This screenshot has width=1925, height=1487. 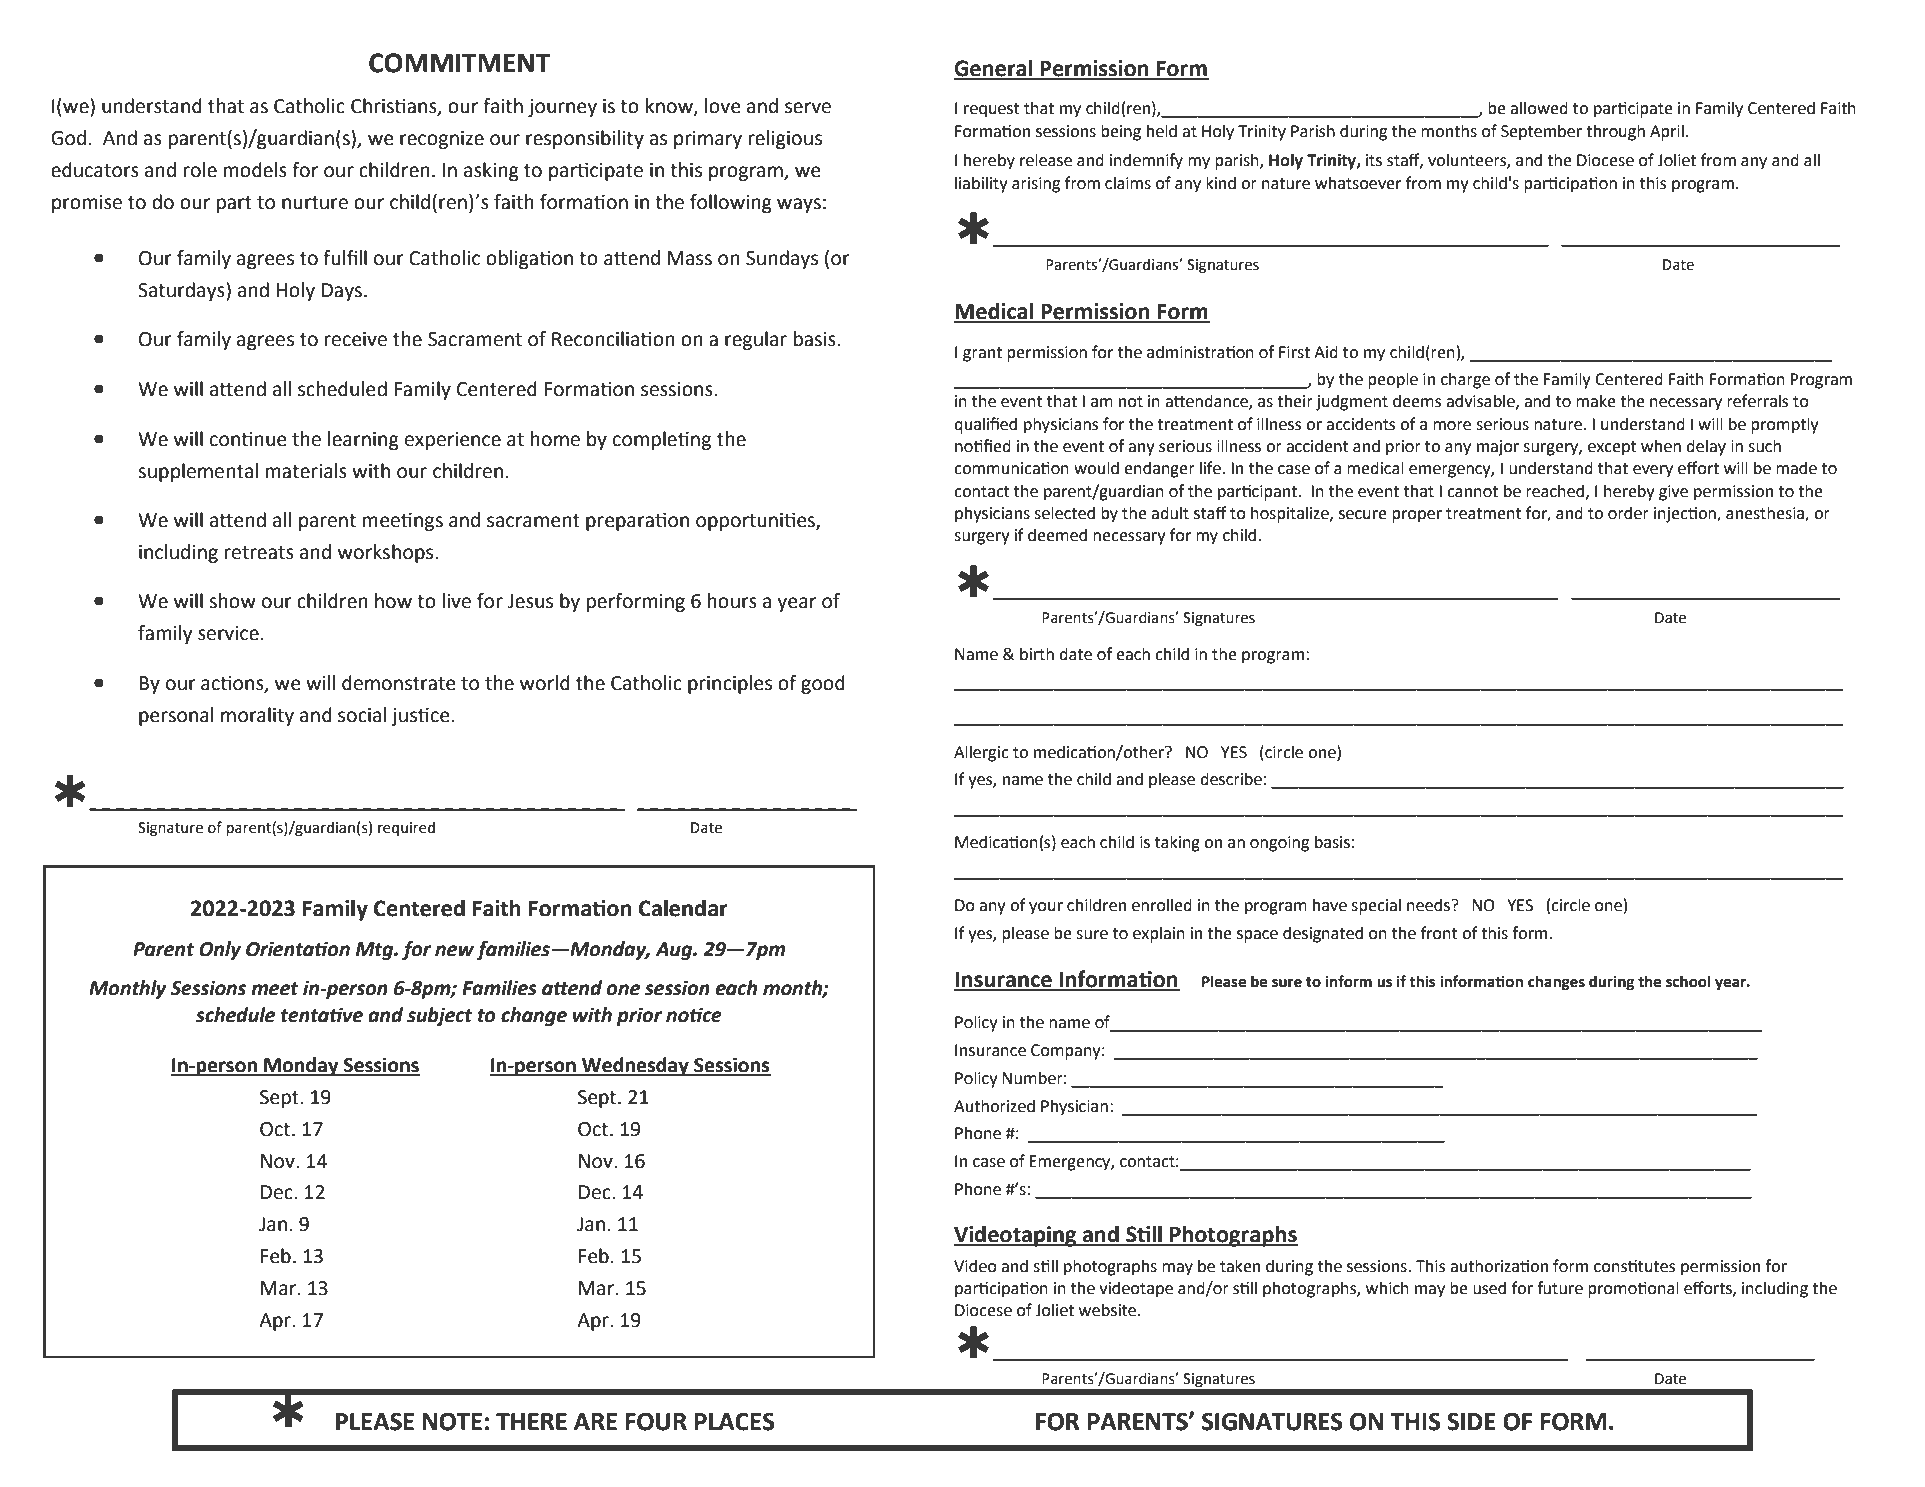 What do you see at coordinates (1046, 908) in the screenshot?
I see `your` at bounding box center [1046, 908].
